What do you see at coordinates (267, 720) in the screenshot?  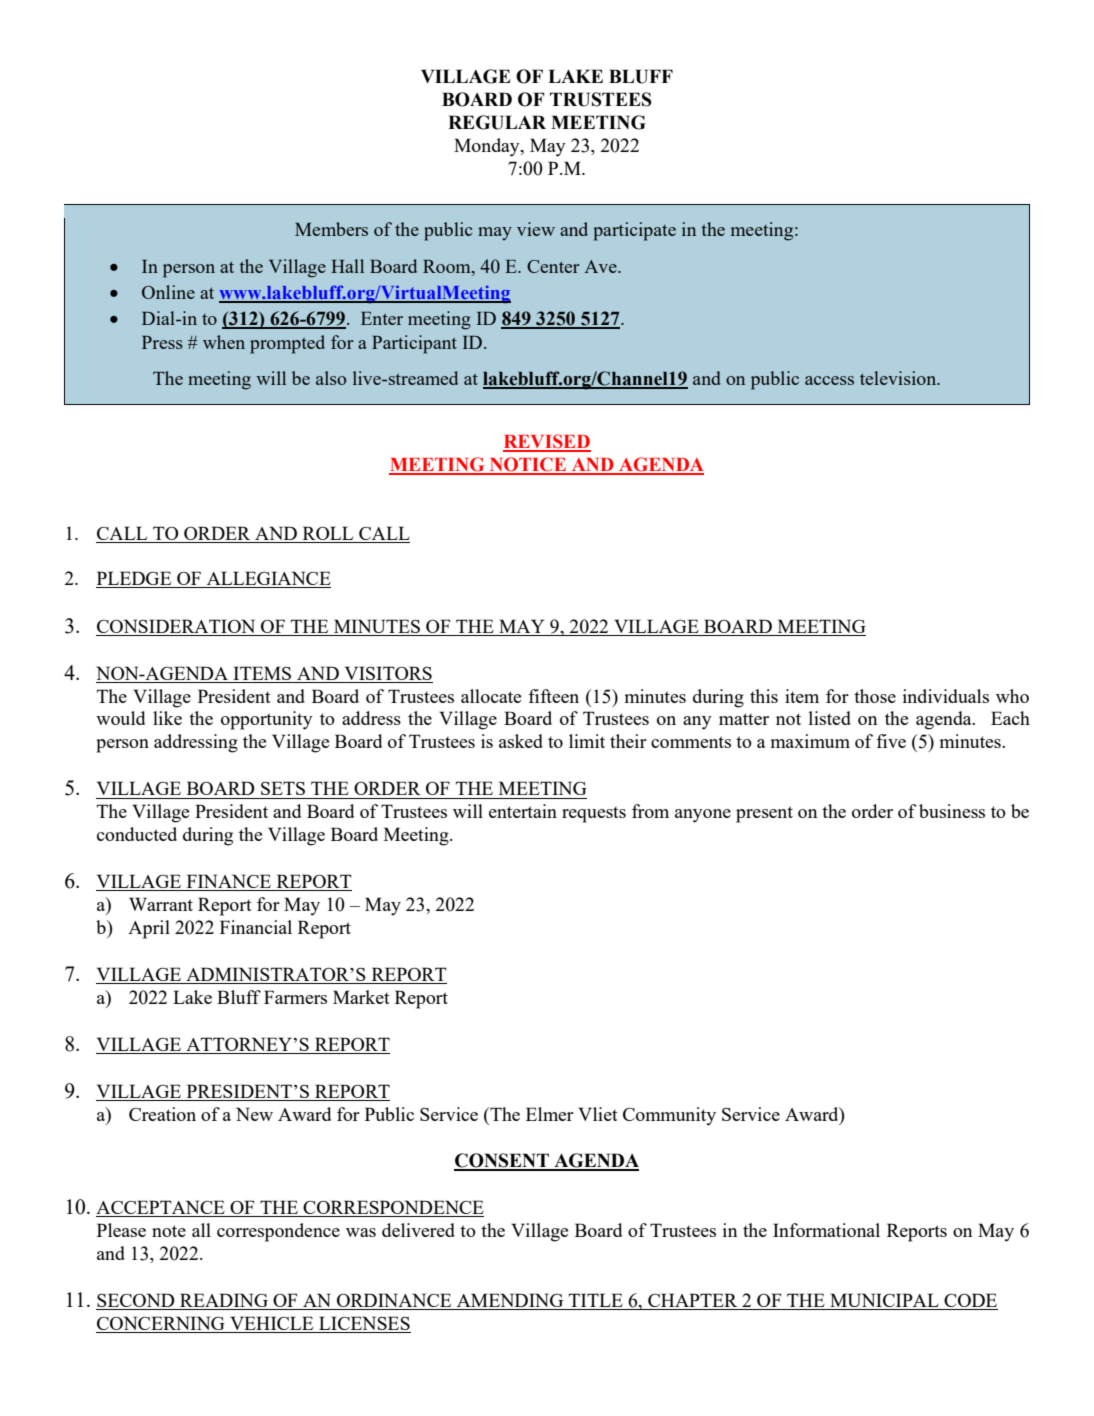 I see `opportunity` at bounding box center [267, 720].
